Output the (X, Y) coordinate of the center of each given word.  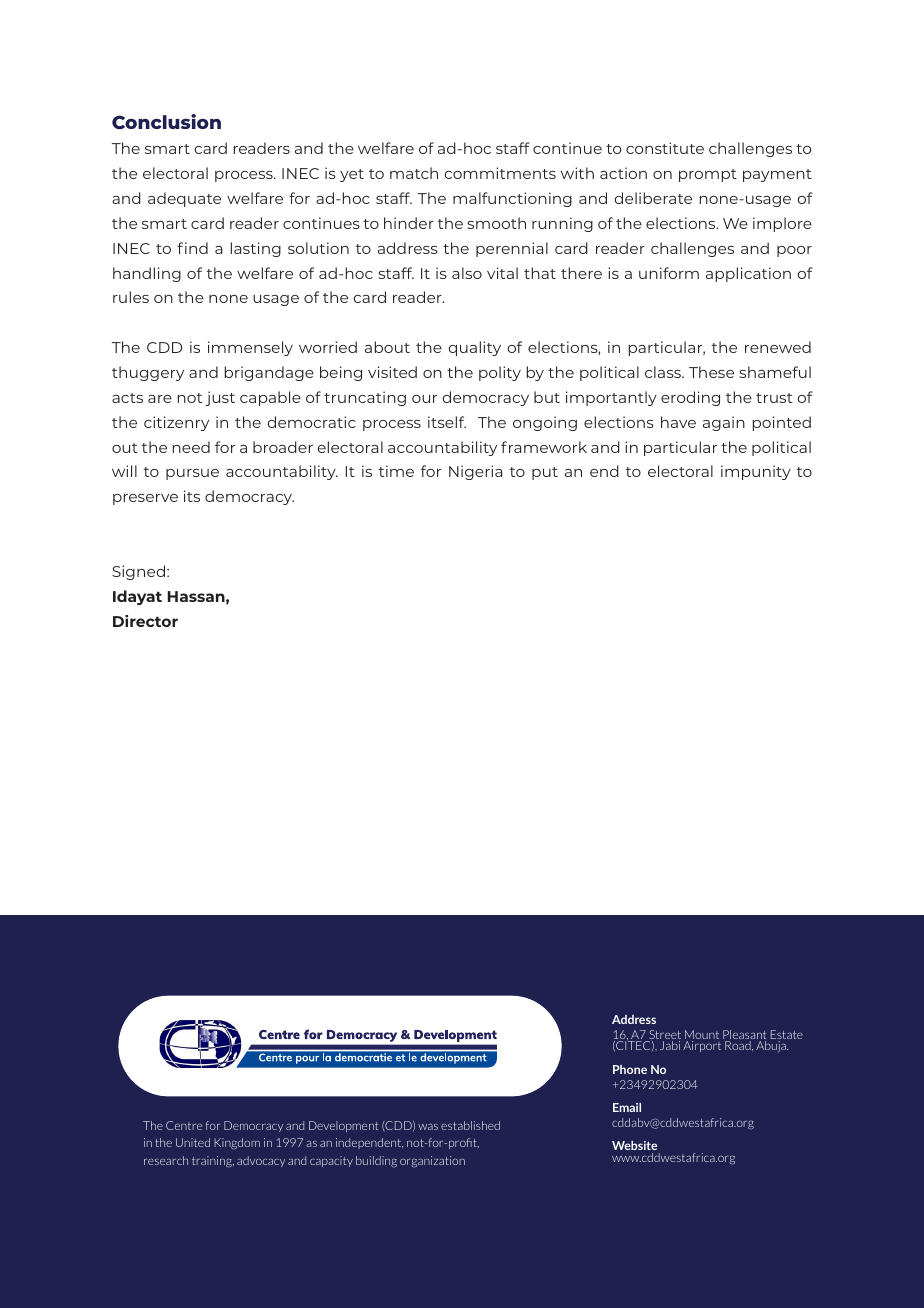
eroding (690, 398)
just (220, 398)
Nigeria (475, 472)
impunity (756, 472)
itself (447, 422)
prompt (708, 175)
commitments (500, 173)
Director (145, 621)
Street (664, 1036)
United (193, 1142)
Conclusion (166, 122)
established (470, 1125)
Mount (702, 1036)
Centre (184, 1125)
